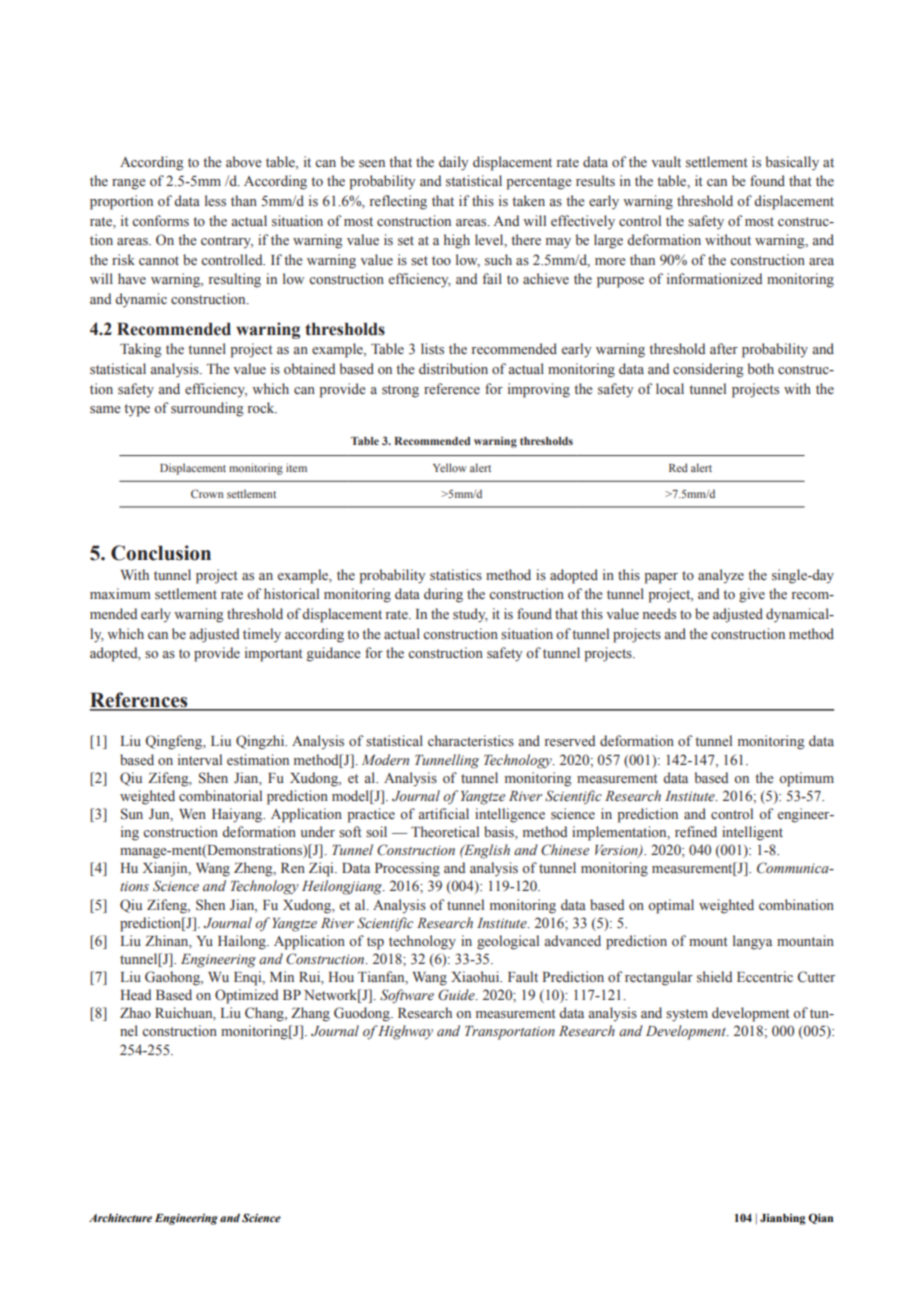 The height and width of the screenshot is (1297, 924). Describe the element at coordinates (200, 759) in the screenshot. I see `interval` at that location.
